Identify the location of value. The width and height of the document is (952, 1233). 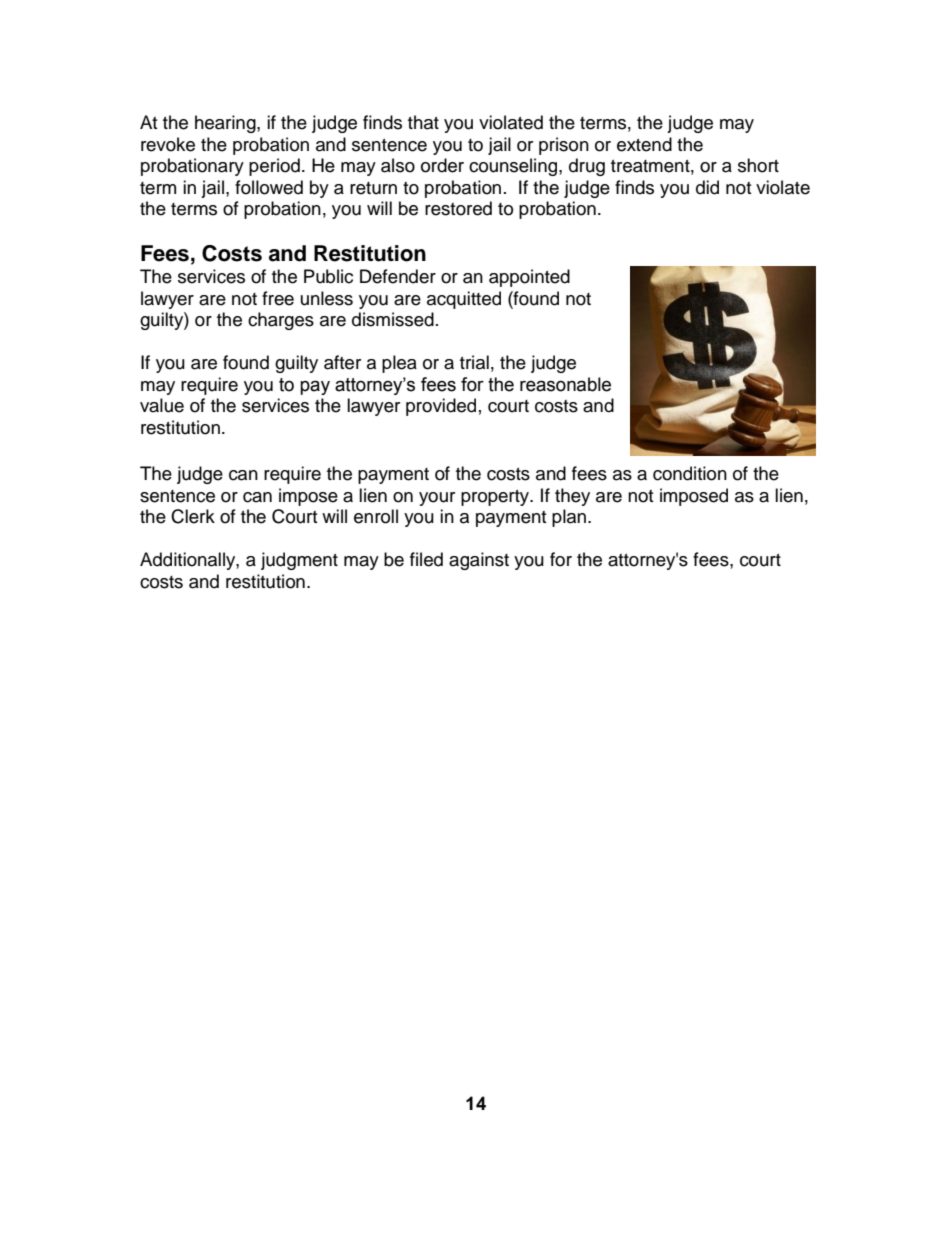
(162, 405).
